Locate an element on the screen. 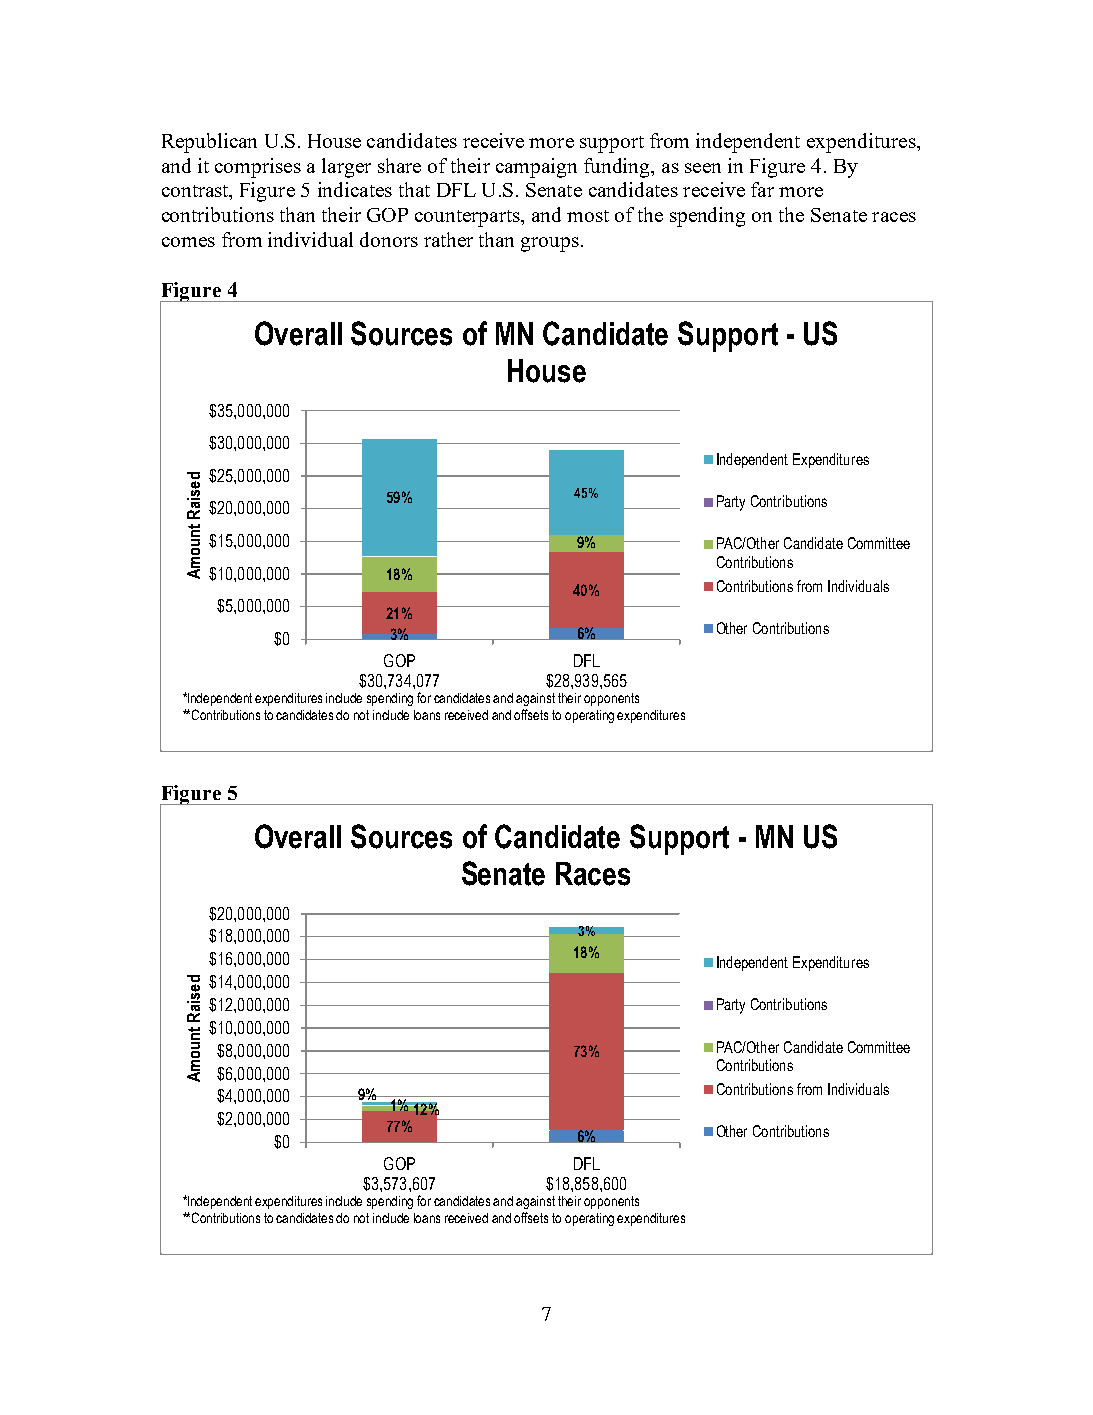 The image size is (1093, 1415). far is located at coordinates (762, 189).
